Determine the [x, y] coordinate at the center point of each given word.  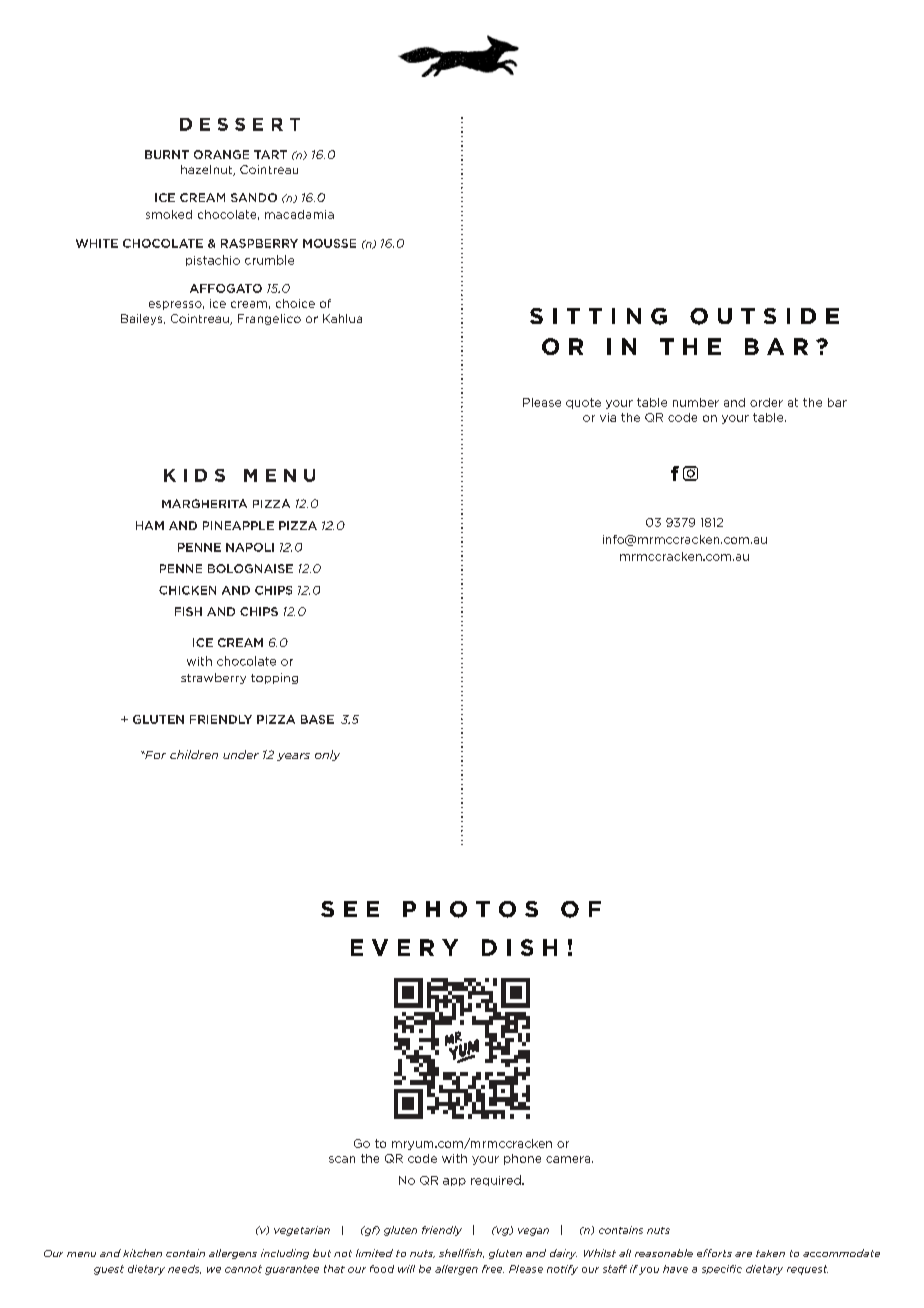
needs [184, 1269]
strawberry [213, 678]
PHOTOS [470, 909]
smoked [169, 214]
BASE [317, 719]
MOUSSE [329, 243]
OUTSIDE [764, 316]
